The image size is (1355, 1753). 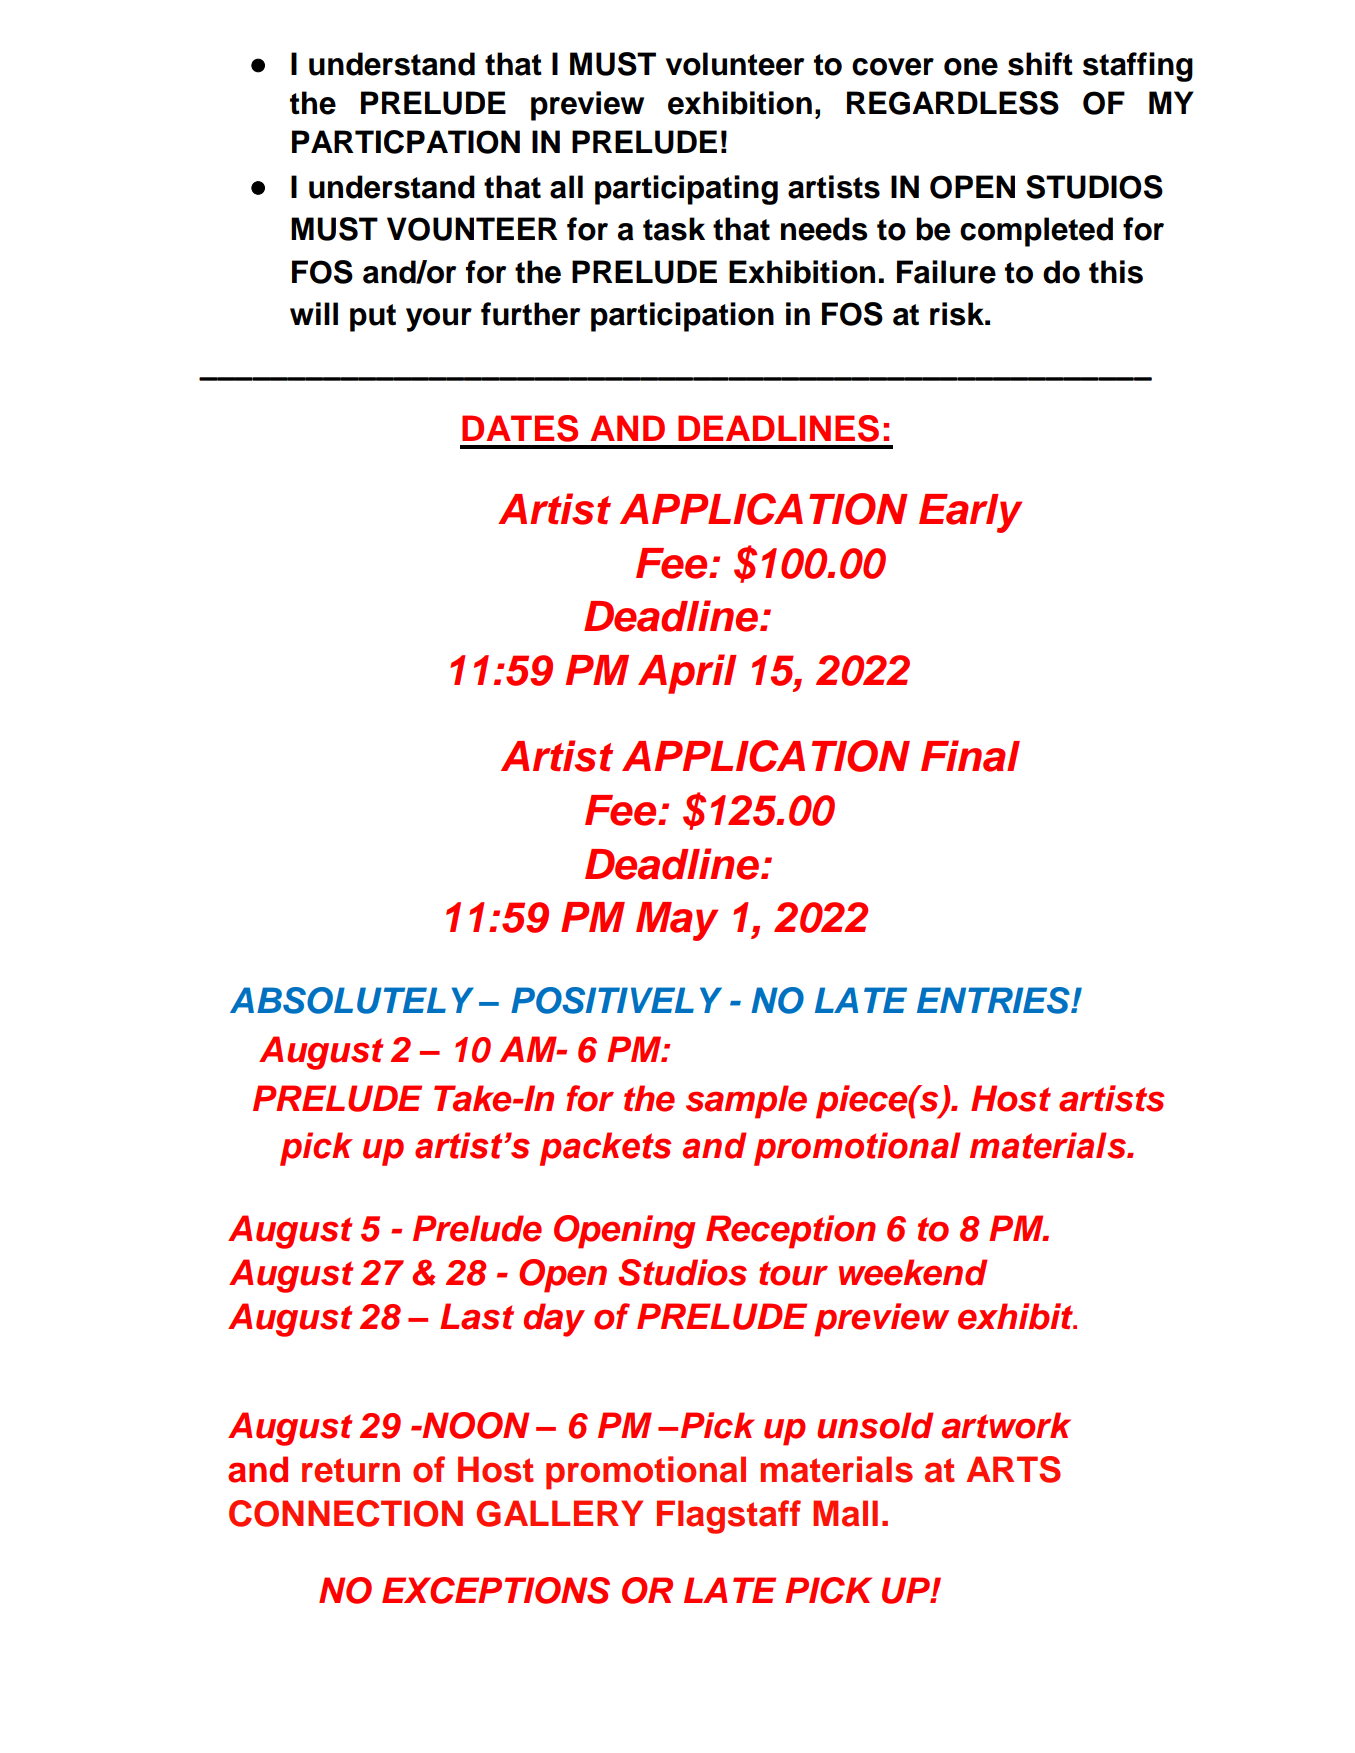 What do you see at coordinates (677, 921) in the screenshot?
I see `May` at bounding box center [677, 921].
